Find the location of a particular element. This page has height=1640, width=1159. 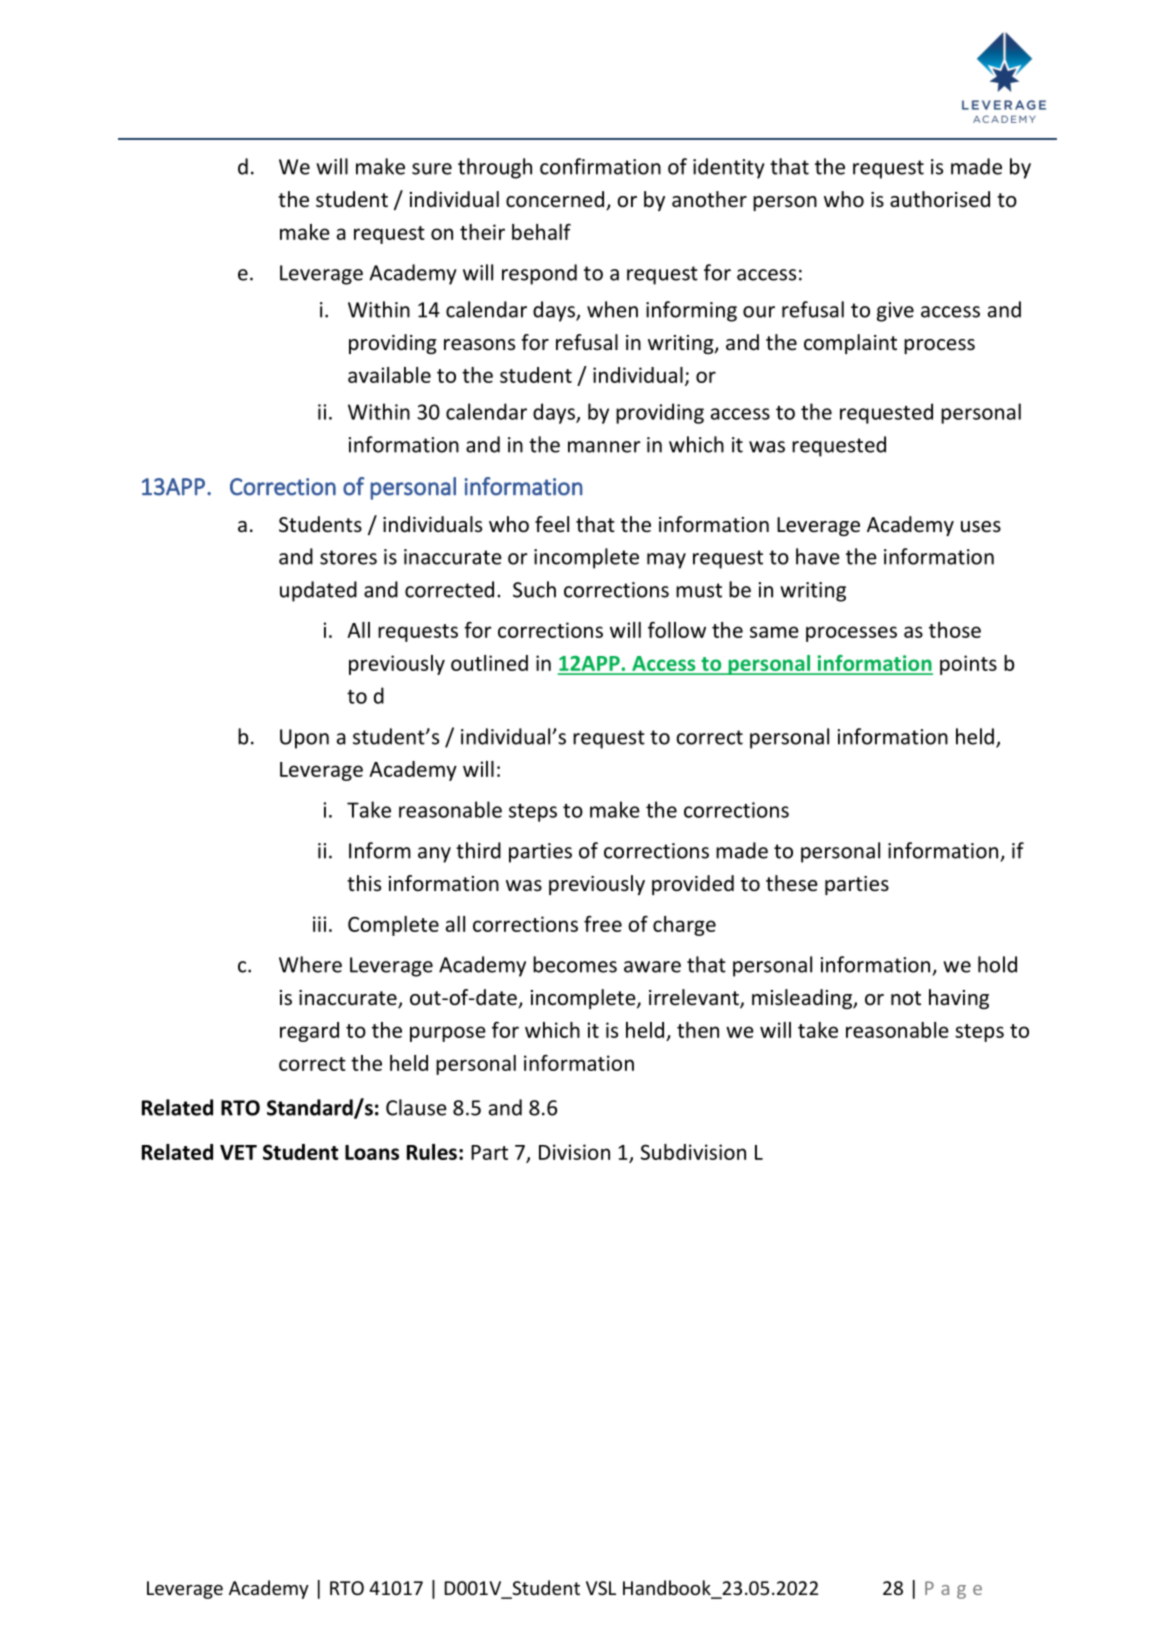

aware is located at coordinates (652, 967).
